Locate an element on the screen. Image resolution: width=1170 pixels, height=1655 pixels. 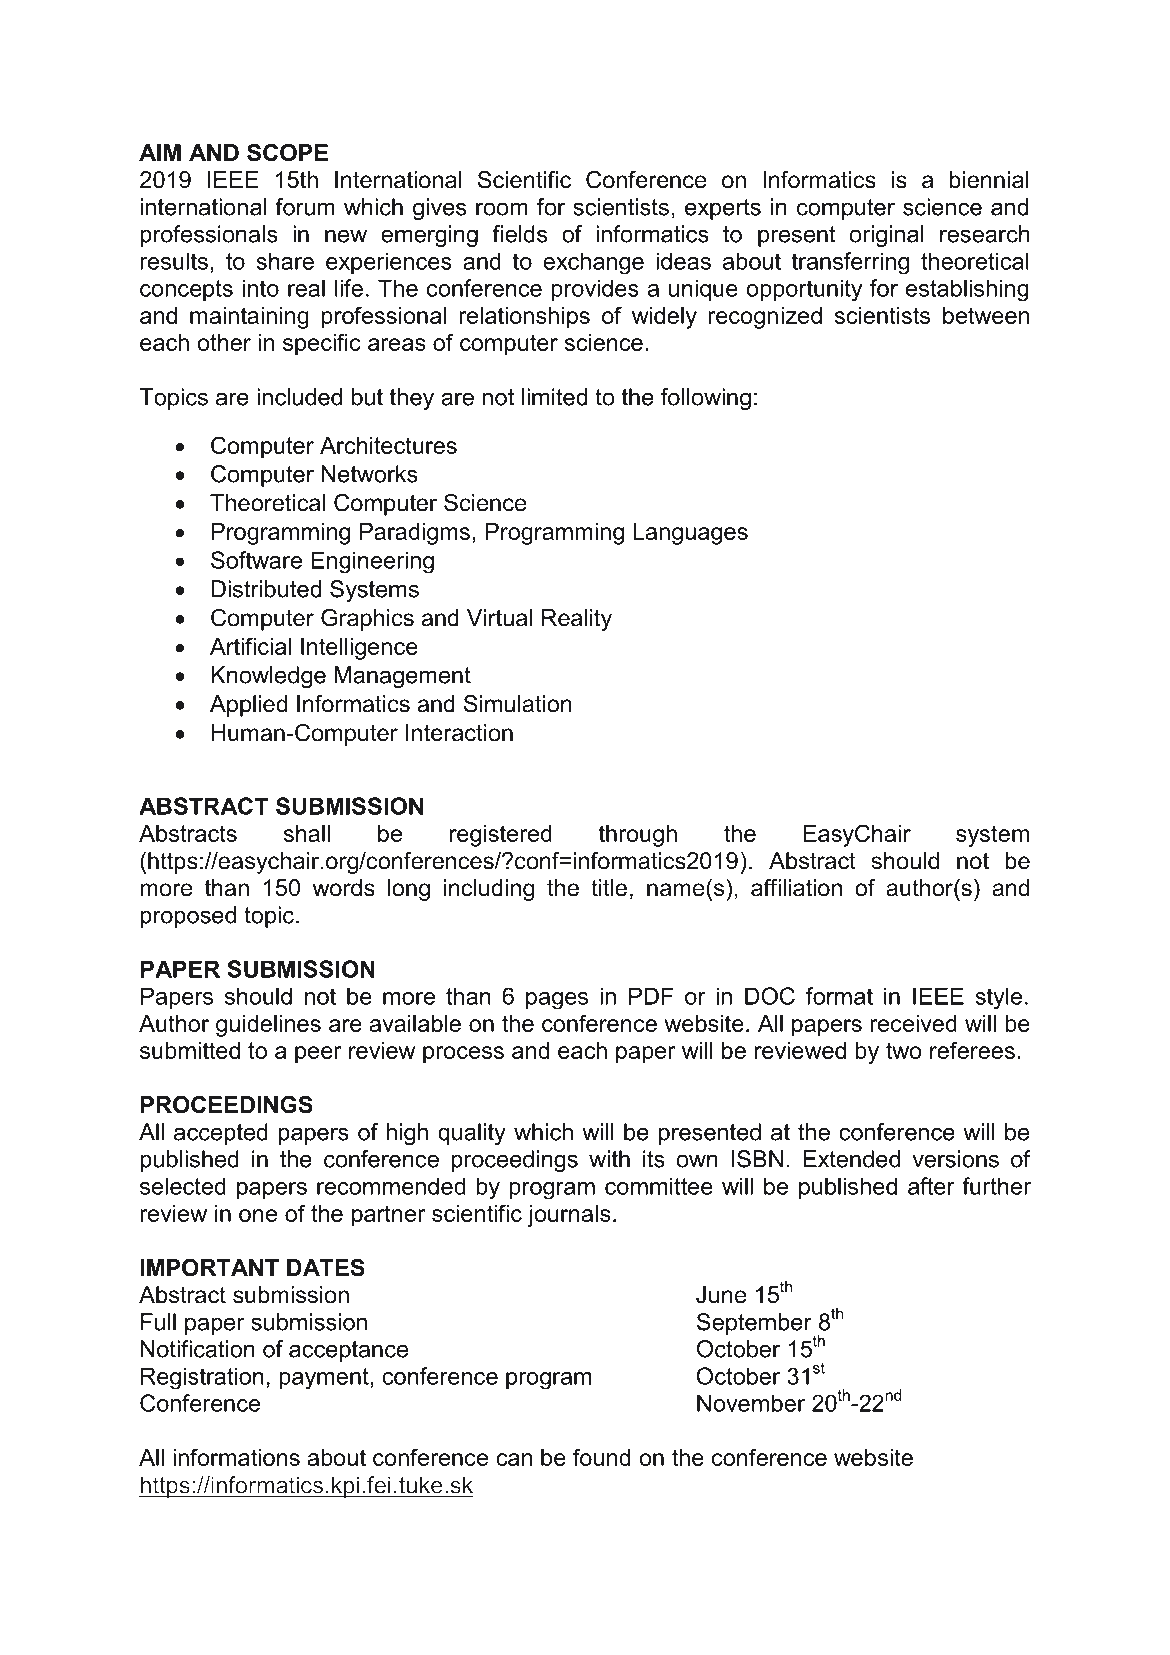
pages is located at coordinates (557, 1001).
